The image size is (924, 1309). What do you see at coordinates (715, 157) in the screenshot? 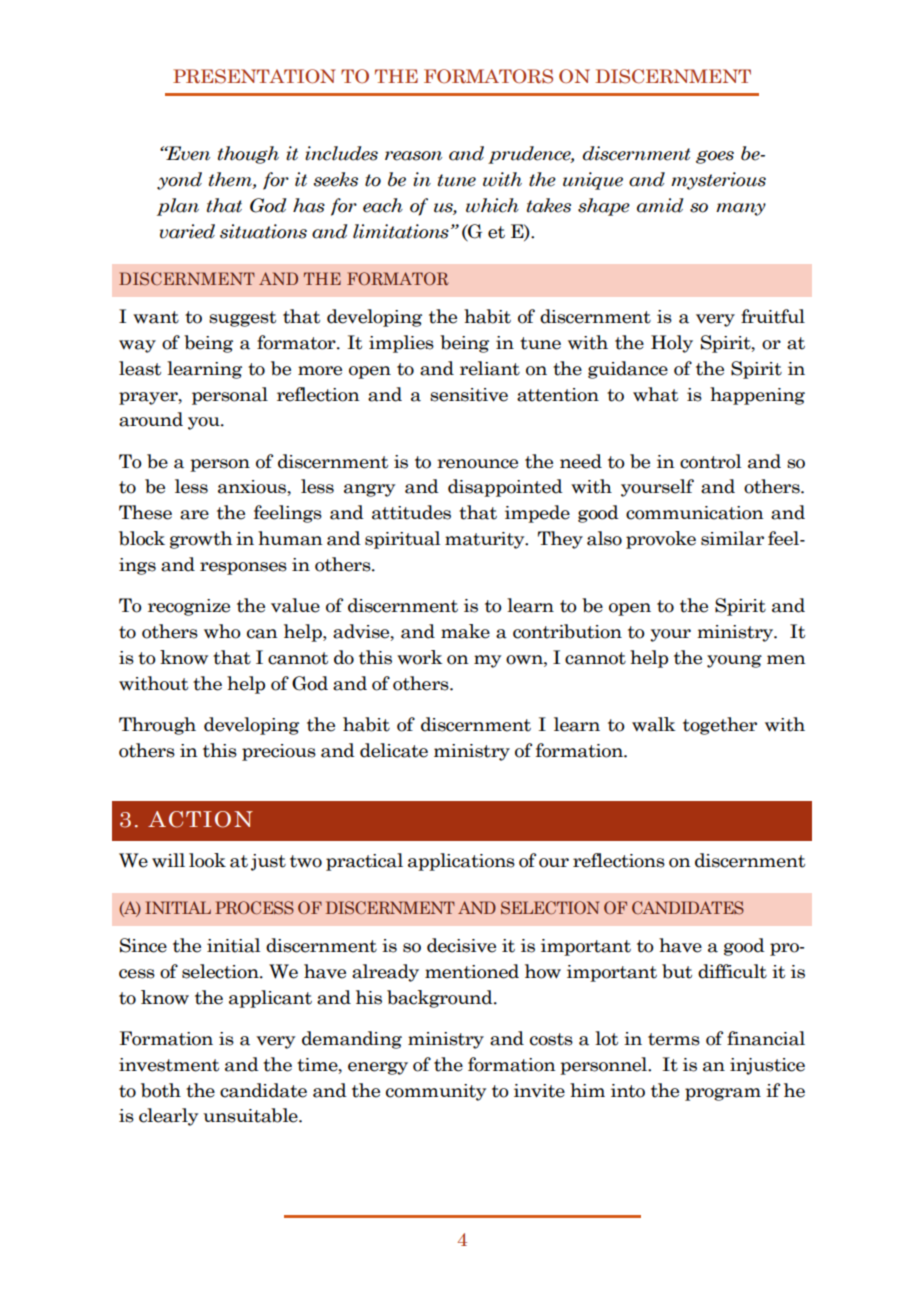
I see `goes` at bounding box center [715, 157].
